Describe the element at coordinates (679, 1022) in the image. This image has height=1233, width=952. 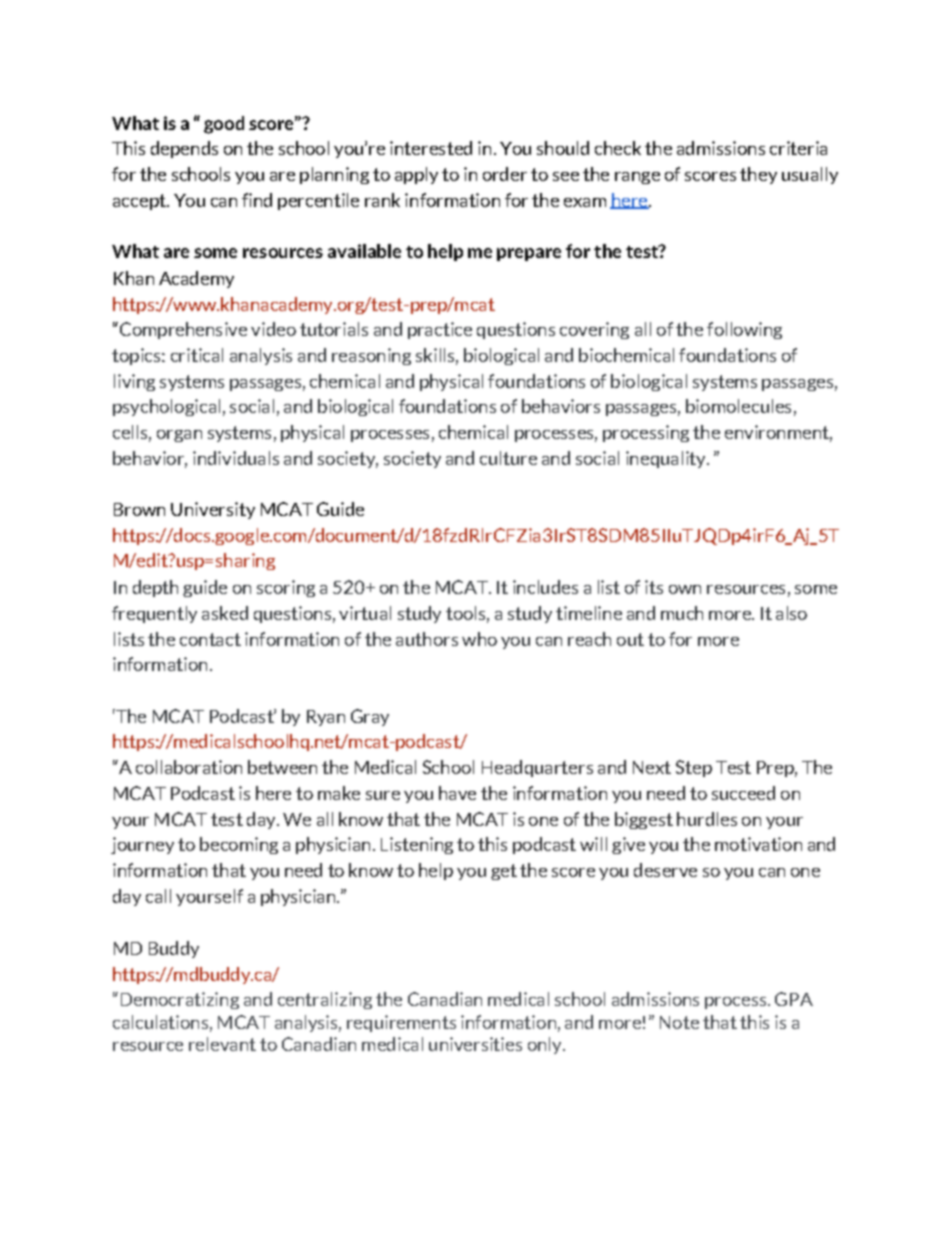
I see `Note` at that location.
